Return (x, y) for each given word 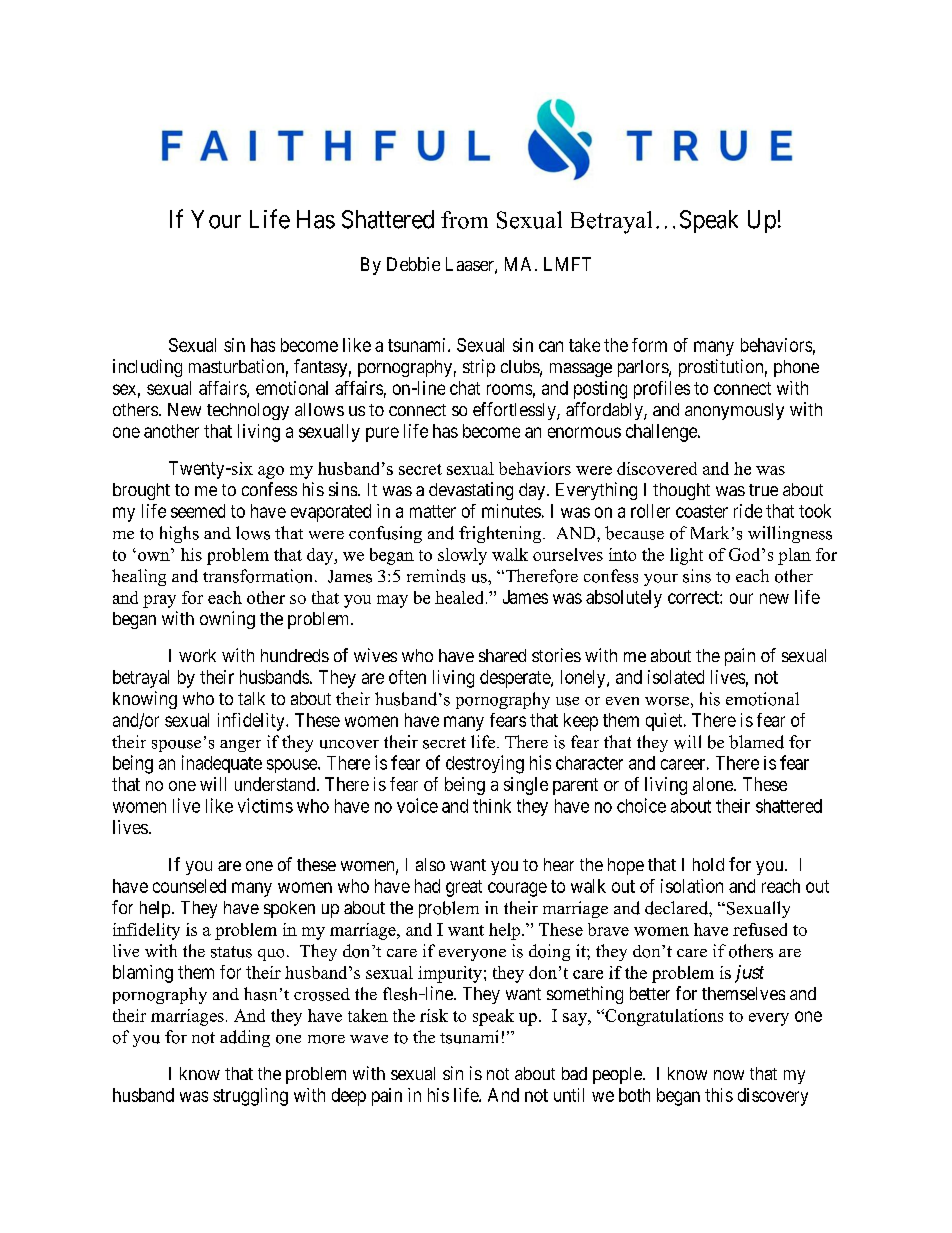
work (197, 655)
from (464, 220)
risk (434, 1015)
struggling (250, 1097)
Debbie (413, 264)
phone (796, 368)
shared (502, 655)
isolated (676, 677)
